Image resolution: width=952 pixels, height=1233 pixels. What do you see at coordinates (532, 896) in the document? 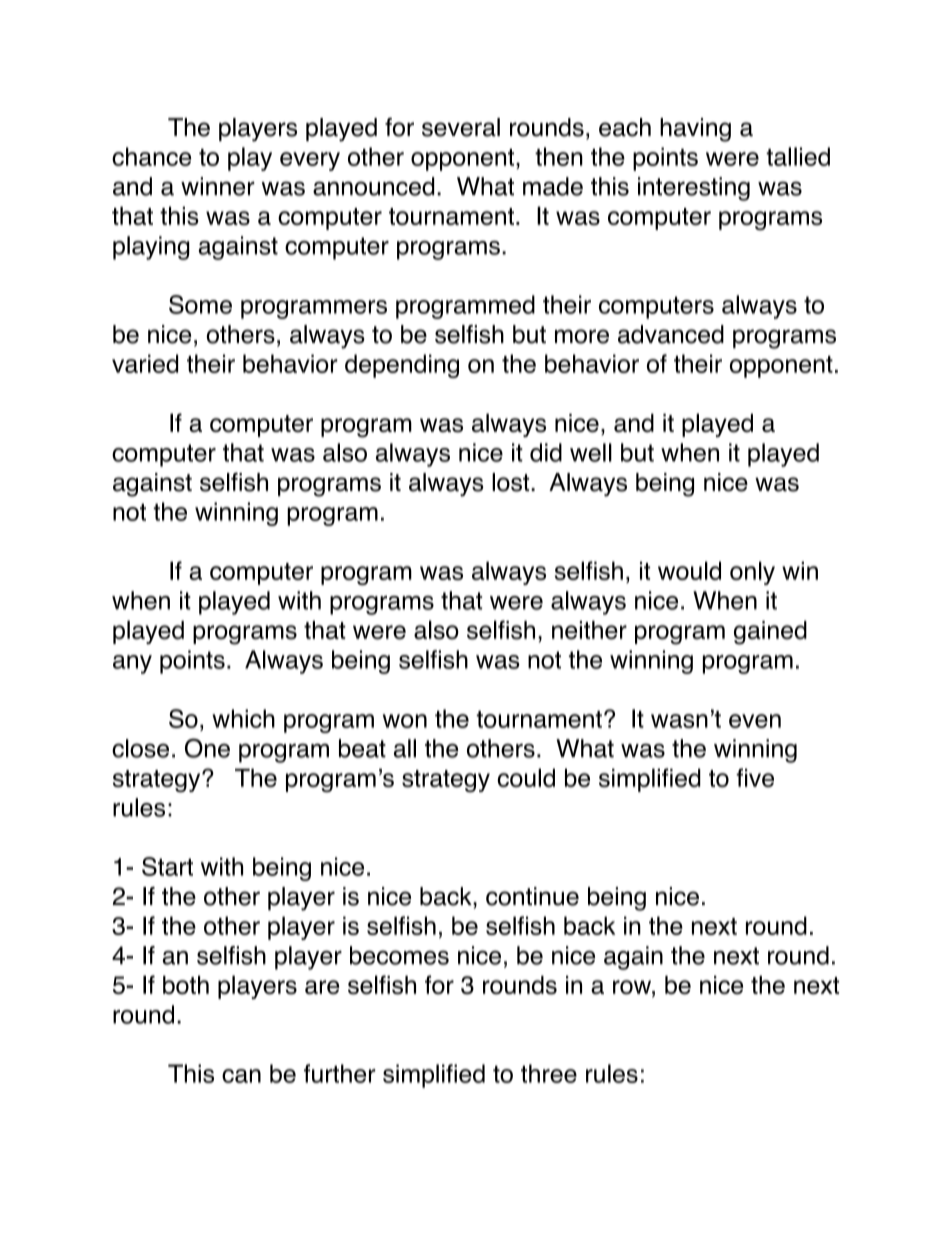
I see `continue` at bounding box center [532, 896].
